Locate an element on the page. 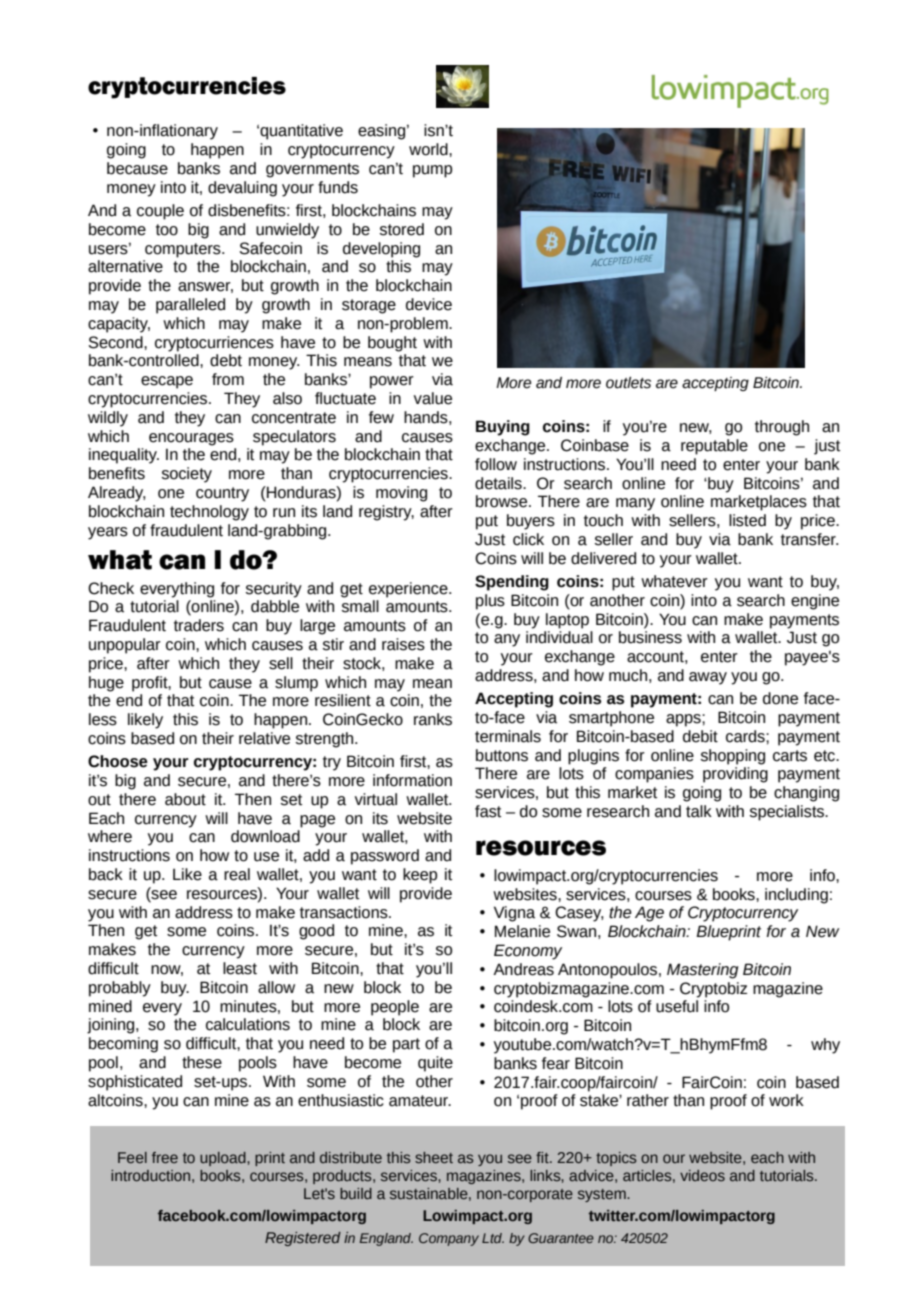  Company is located at coordinates (449, 1239).
